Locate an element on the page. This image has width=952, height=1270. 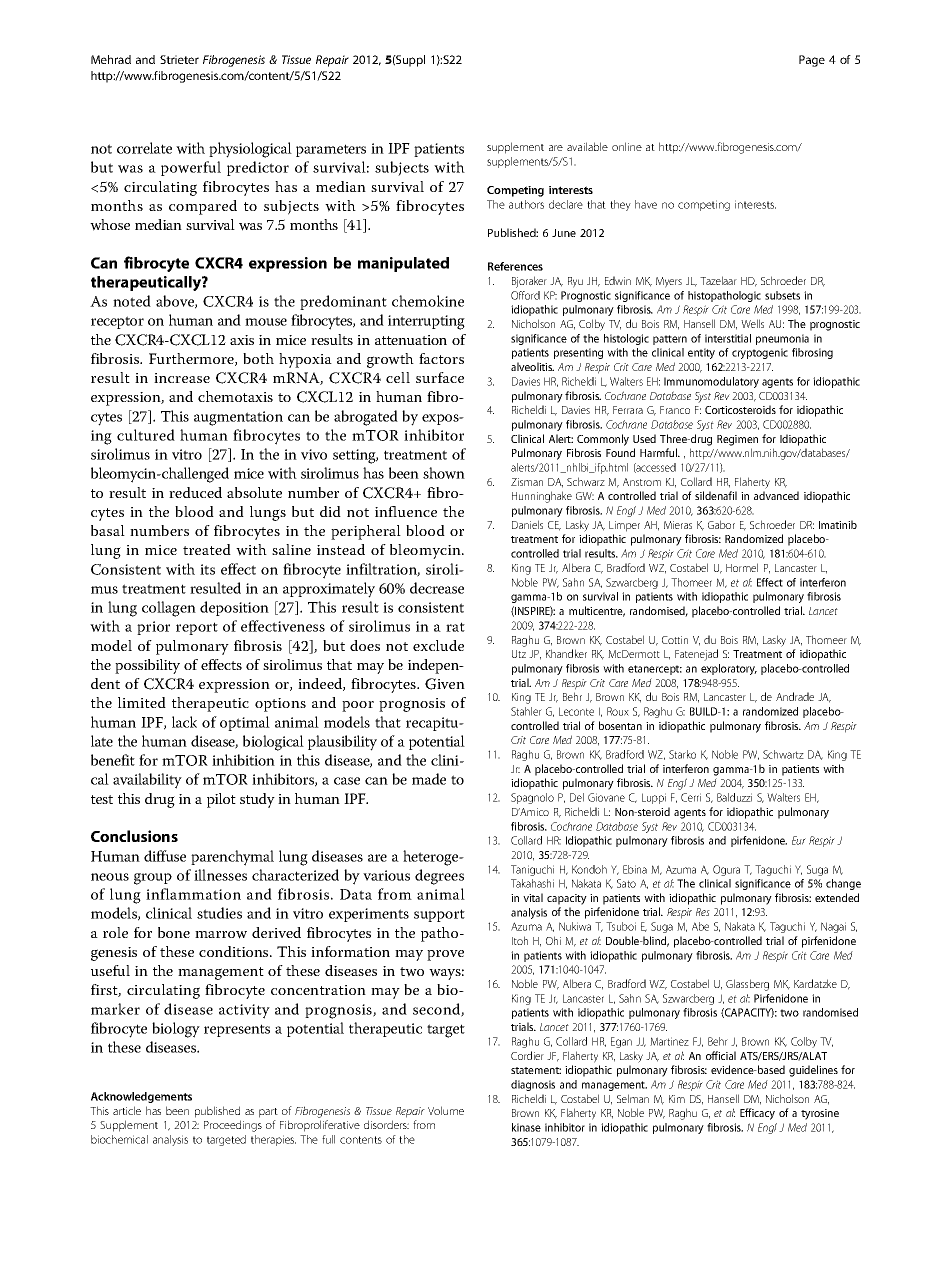
Proceedings is located at coordinates (233, 1126).
